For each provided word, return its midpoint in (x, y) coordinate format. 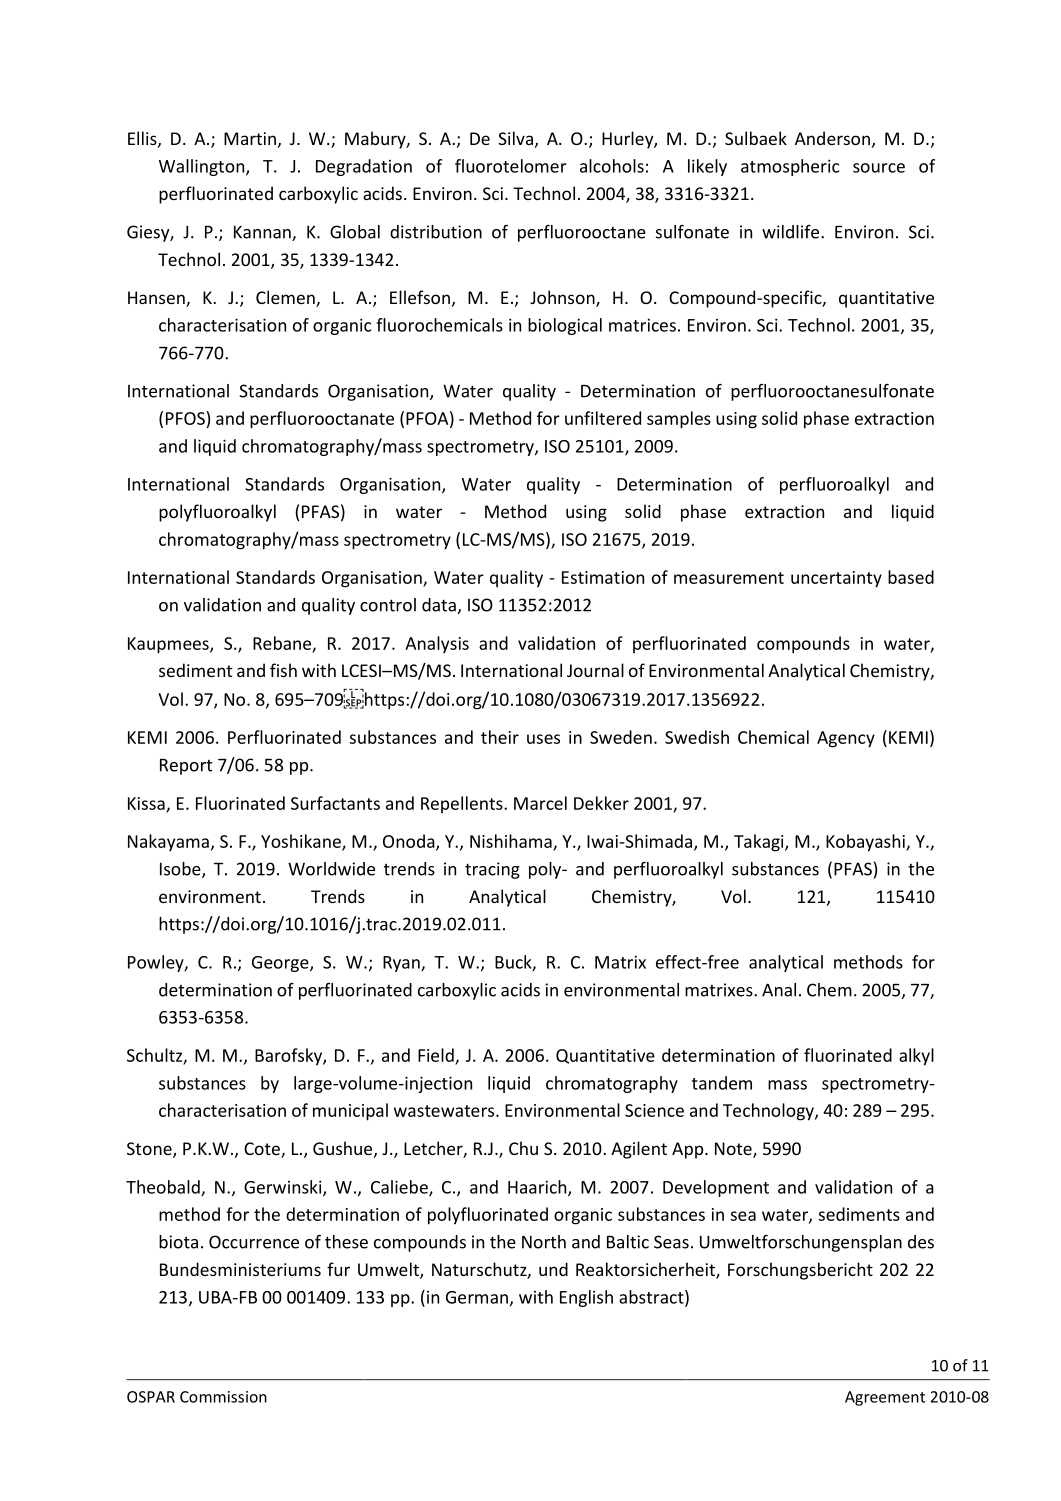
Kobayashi (866, 843)
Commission (223, 1397)
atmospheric (790, 167)
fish (283, 670)
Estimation (603, 577)
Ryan (402, 964)
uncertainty (836, 579)
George (281, 964)
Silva (515, 138)
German (477, 1297)
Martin (250, 138)
